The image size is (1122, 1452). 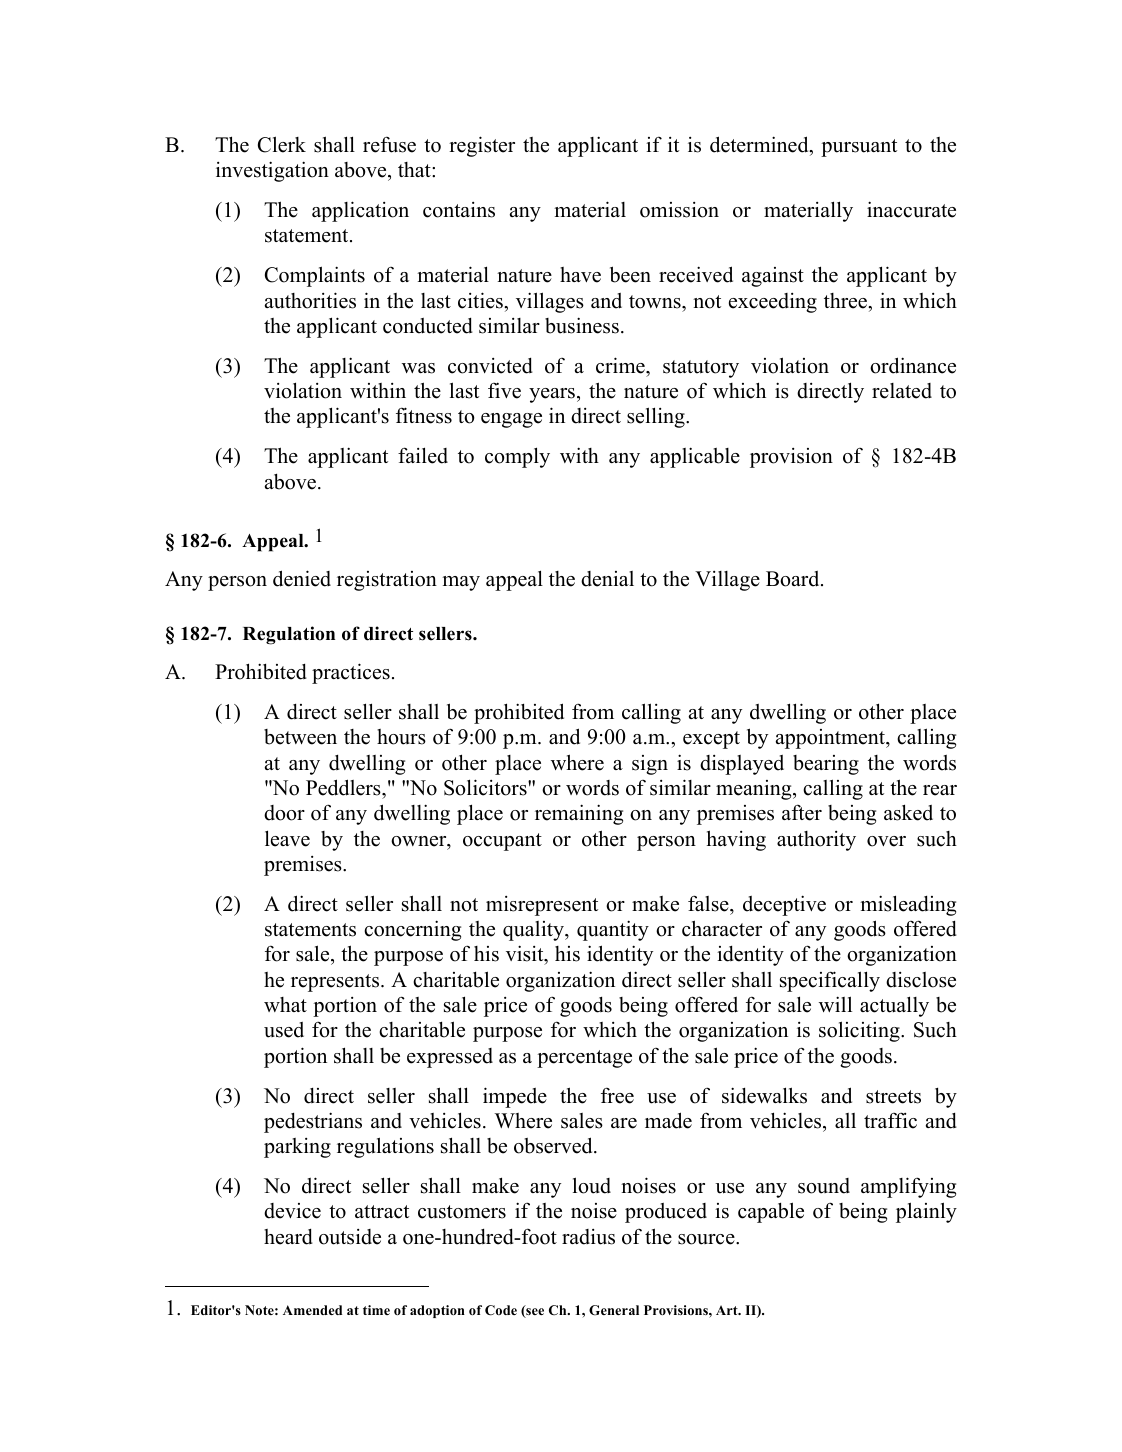 I want to click on bearing, so click(x=826, y=765).
